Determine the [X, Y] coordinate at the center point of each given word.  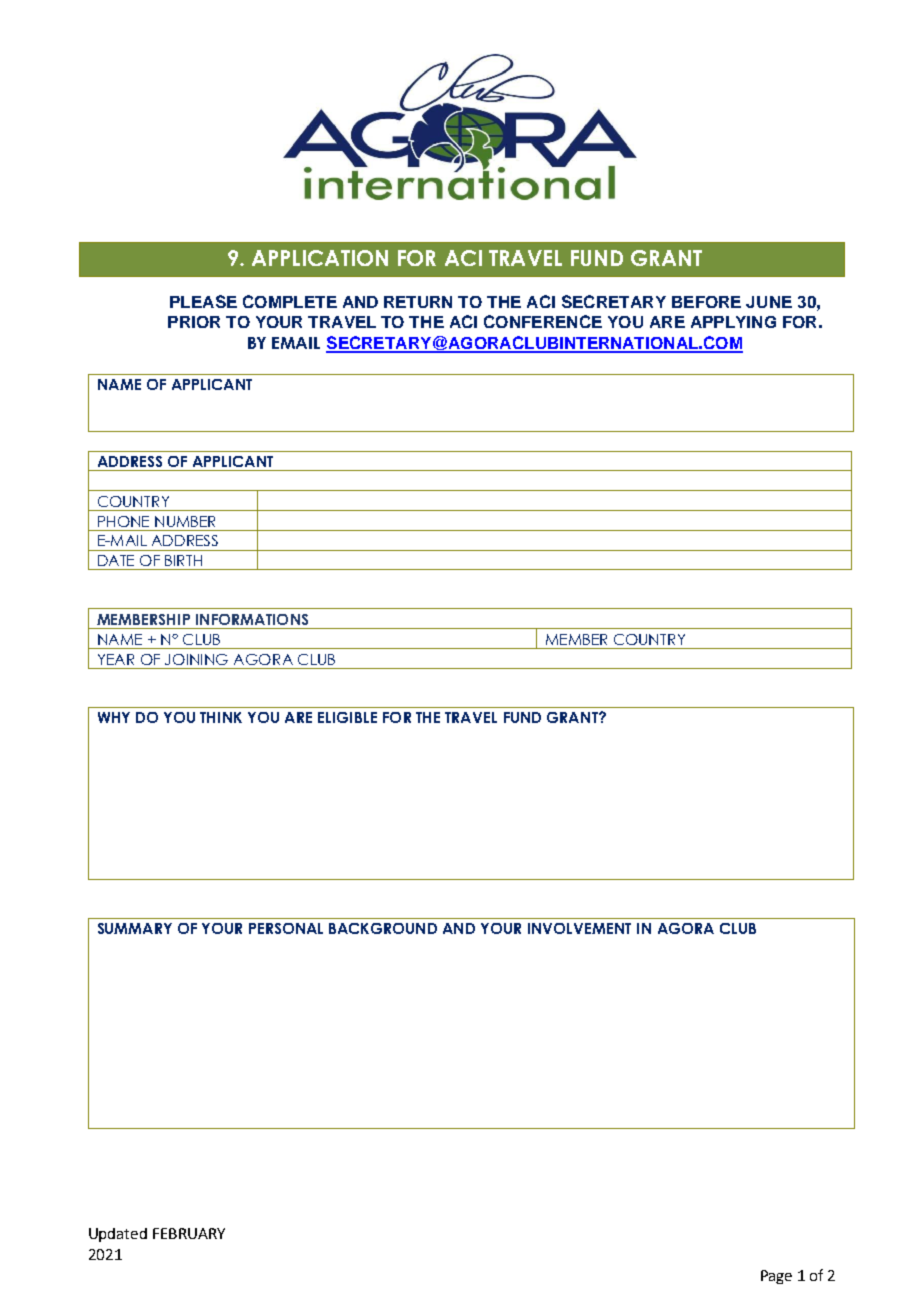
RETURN [418, 302]
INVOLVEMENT [579, 928]
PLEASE [203, 301]
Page [776, 1277]
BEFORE [706, 302]
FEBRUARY [189, 1233]
